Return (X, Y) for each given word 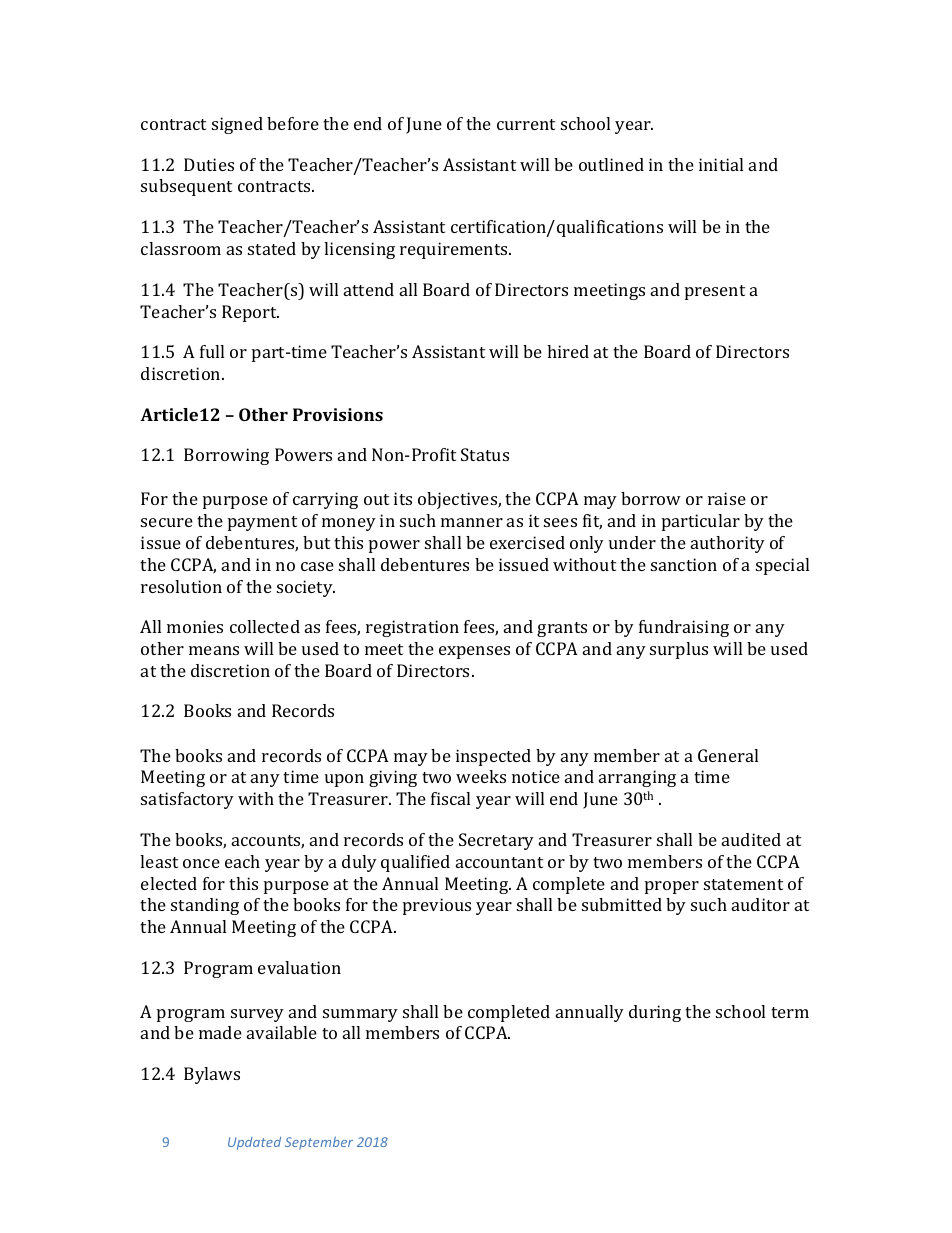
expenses (474, 652)
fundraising (684, 628)
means (214, 650)
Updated (254, 1143)
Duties (209, 164)
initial (721, 164)
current (526, 124)
